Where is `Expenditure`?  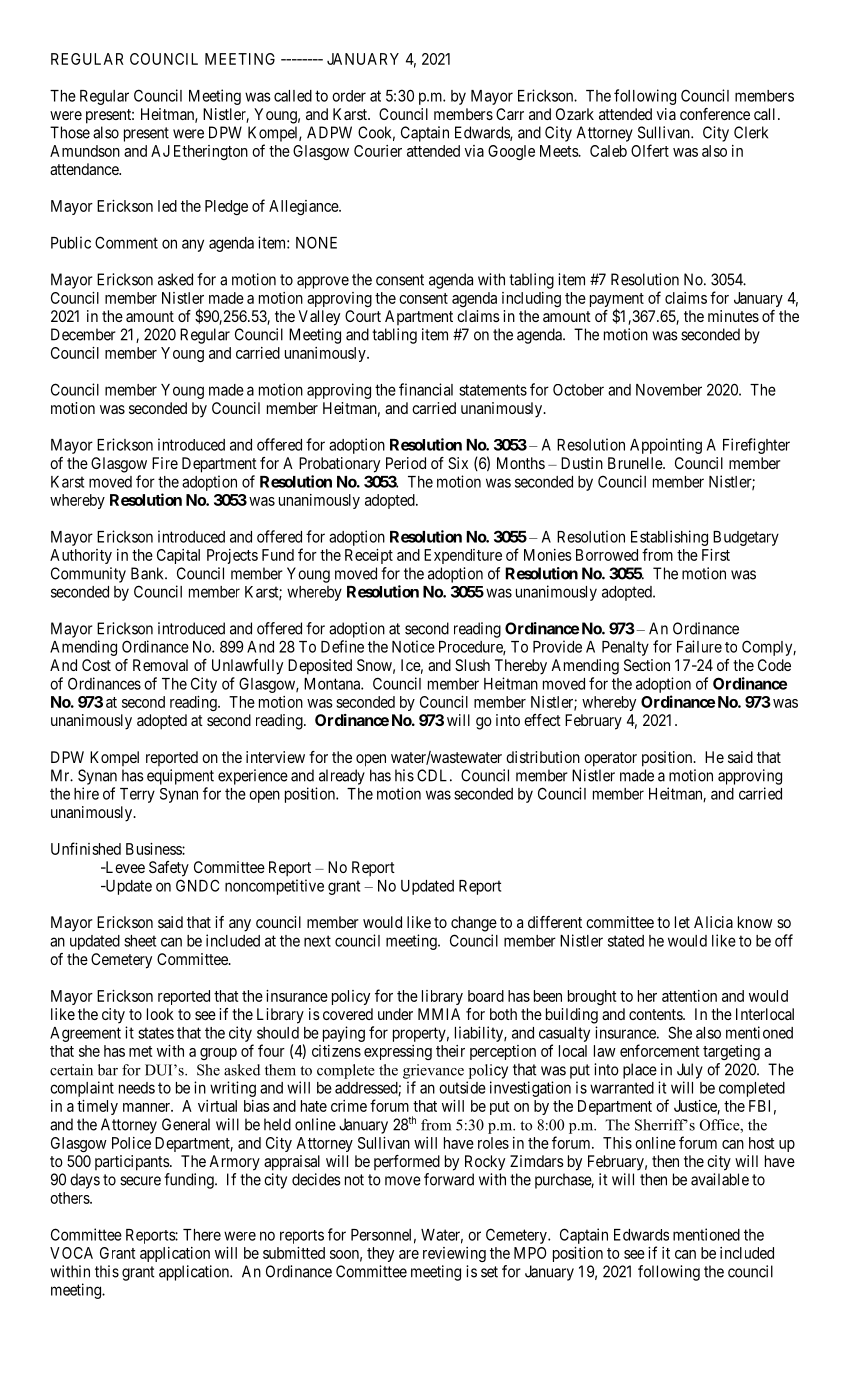
Expenditure is located at coordinates (463, 556).
